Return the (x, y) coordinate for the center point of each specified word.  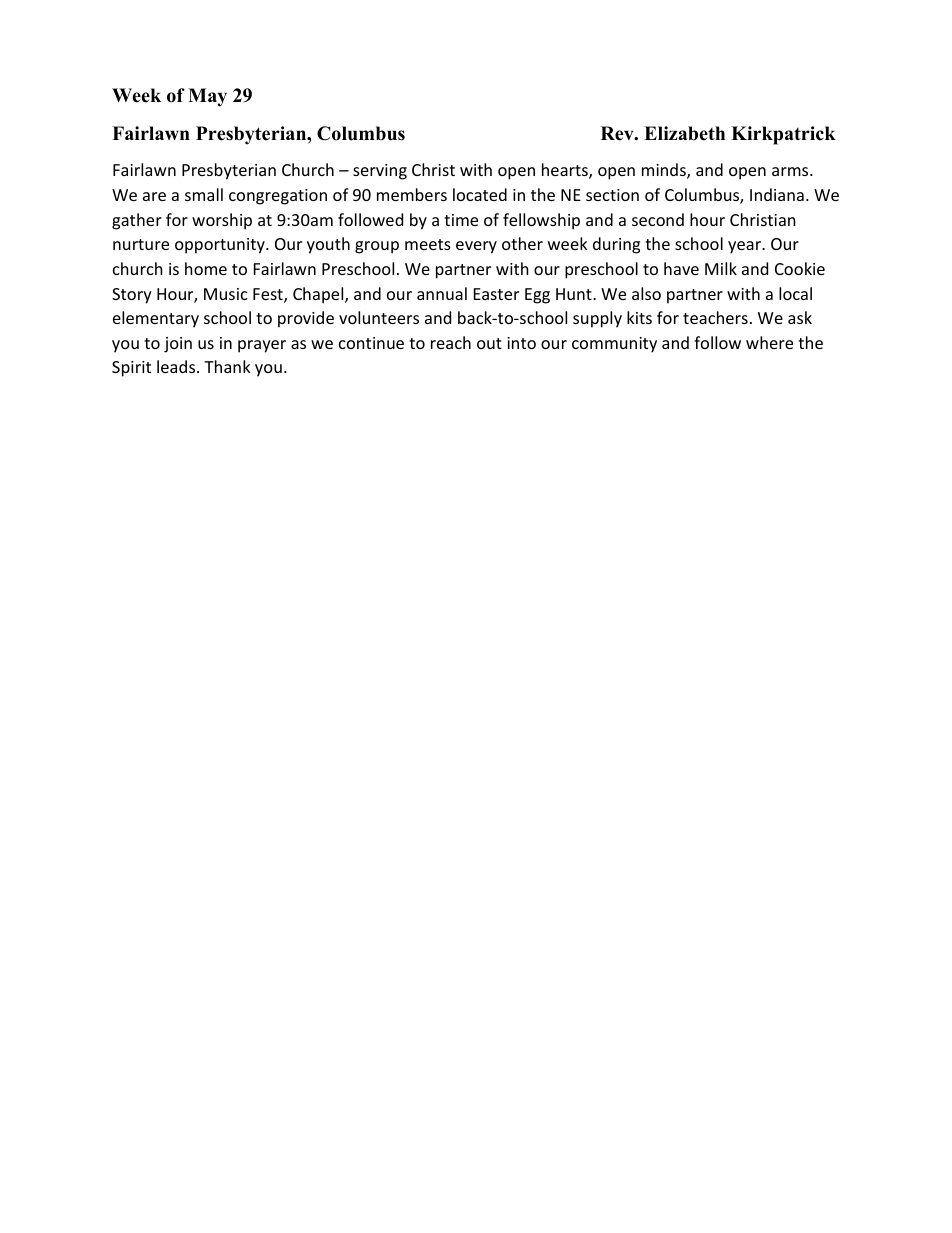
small (204, 194)
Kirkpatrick (783, 135)
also (646, 293)
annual (442, 293)
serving (380, 172)
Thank (227, 366)
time (461, 220)
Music (226, 294)
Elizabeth (684, 133)
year (746, 247)
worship (222, 221)
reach (451, 342)
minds (665, 171)
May (207, 97)
